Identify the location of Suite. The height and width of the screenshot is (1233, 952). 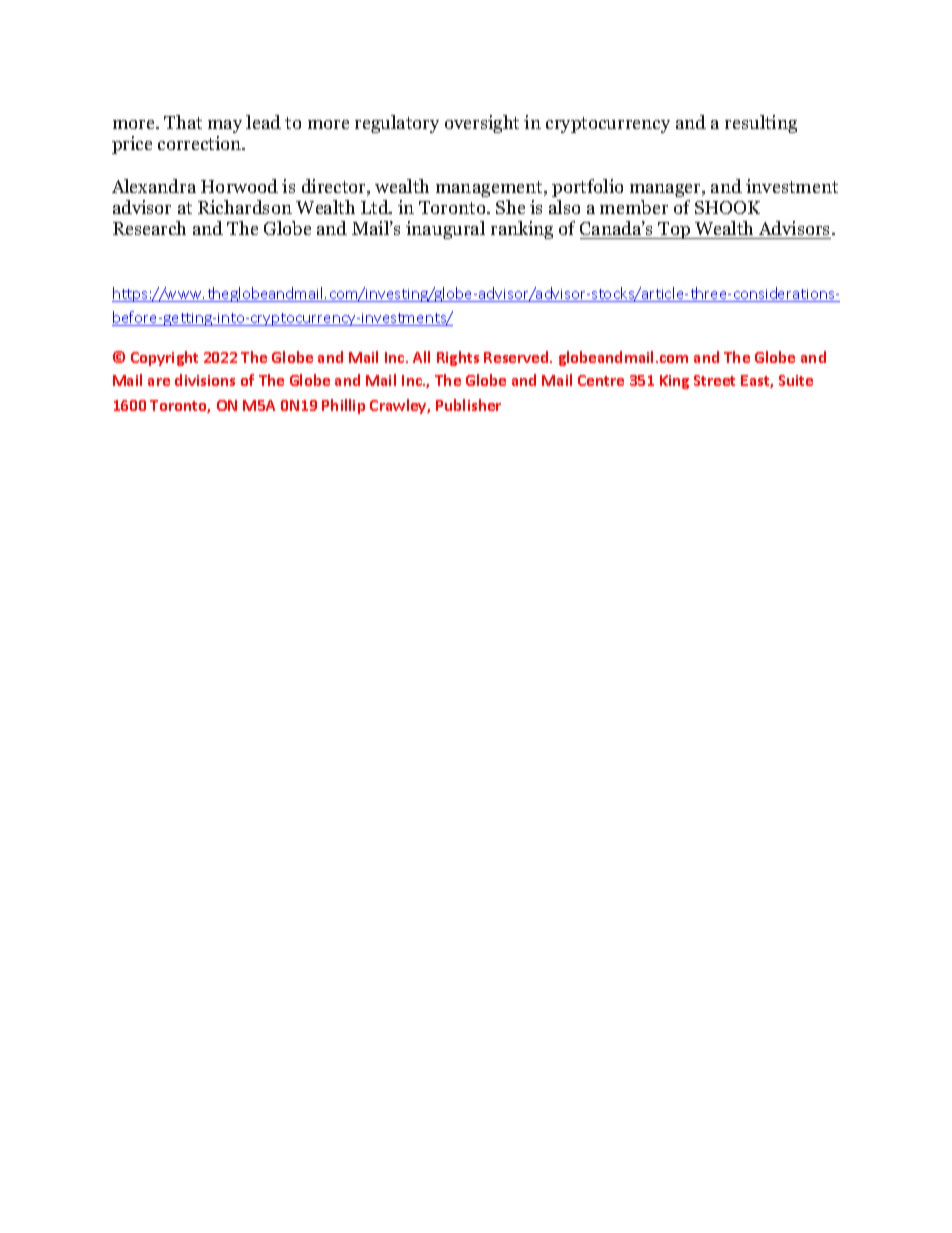
(796, 380).
